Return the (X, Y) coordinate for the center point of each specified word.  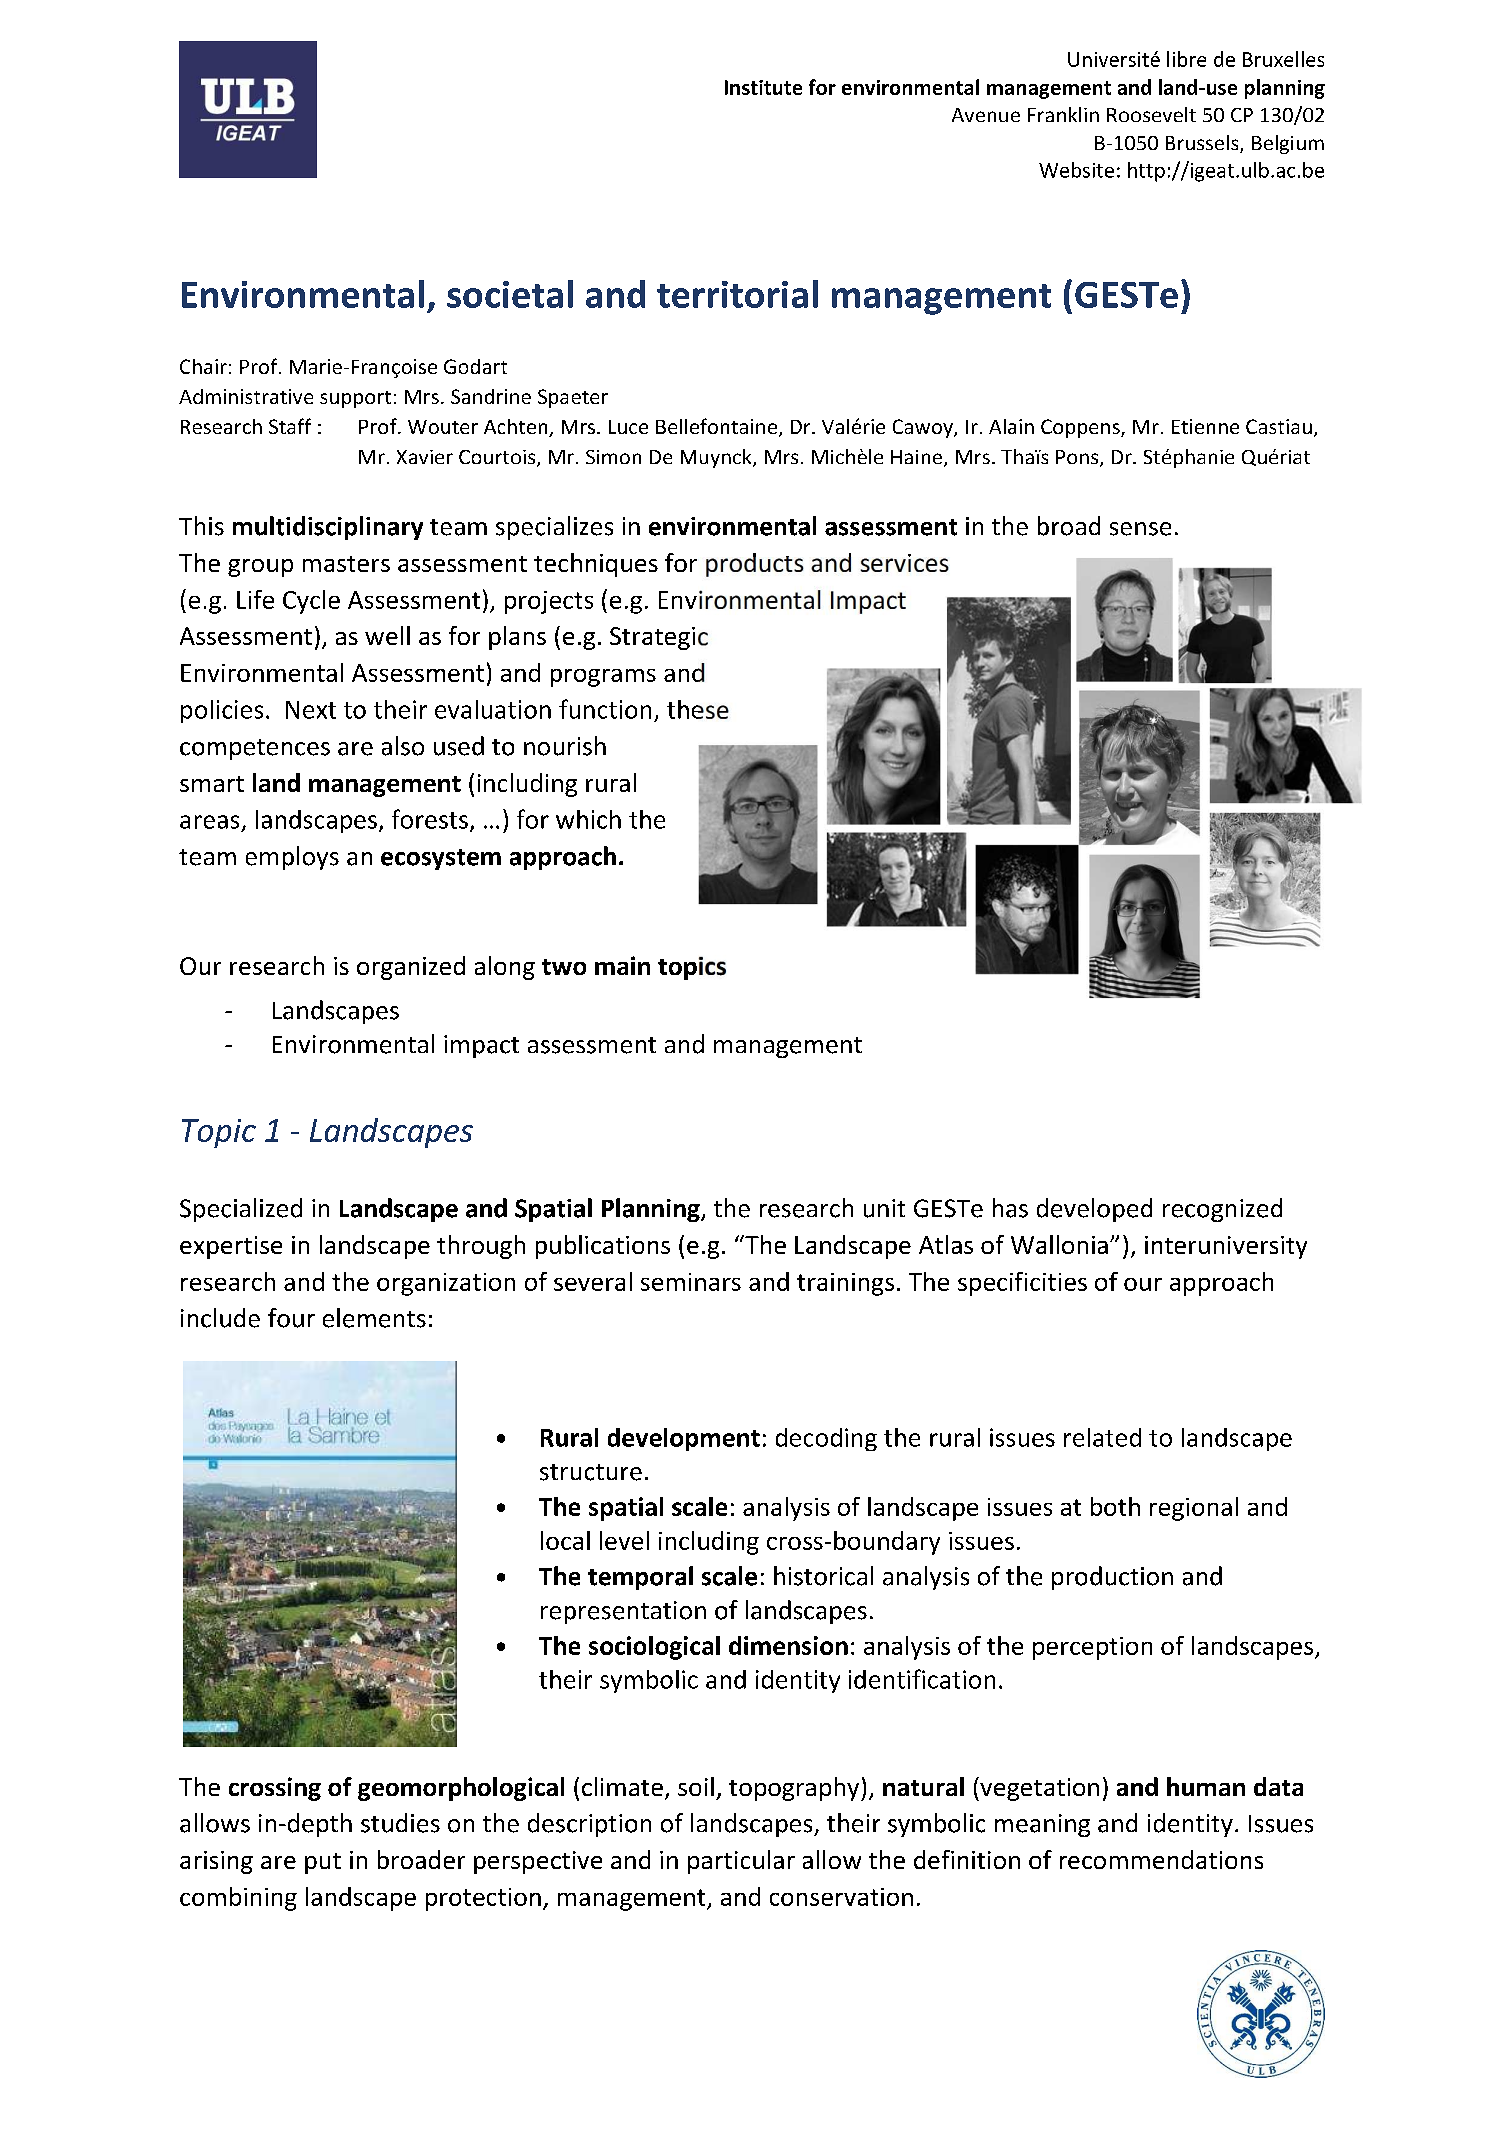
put (323, 1863)
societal (510, 294)
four (291, 1318)
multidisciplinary (328, 528)
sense (1140, 529)
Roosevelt (1151, 114)
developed (1094, 1210)
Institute (763, 87)
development (684, 1439)
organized (411, 968)
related (1102, 1437)
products (755, 565)
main (622, 965)
